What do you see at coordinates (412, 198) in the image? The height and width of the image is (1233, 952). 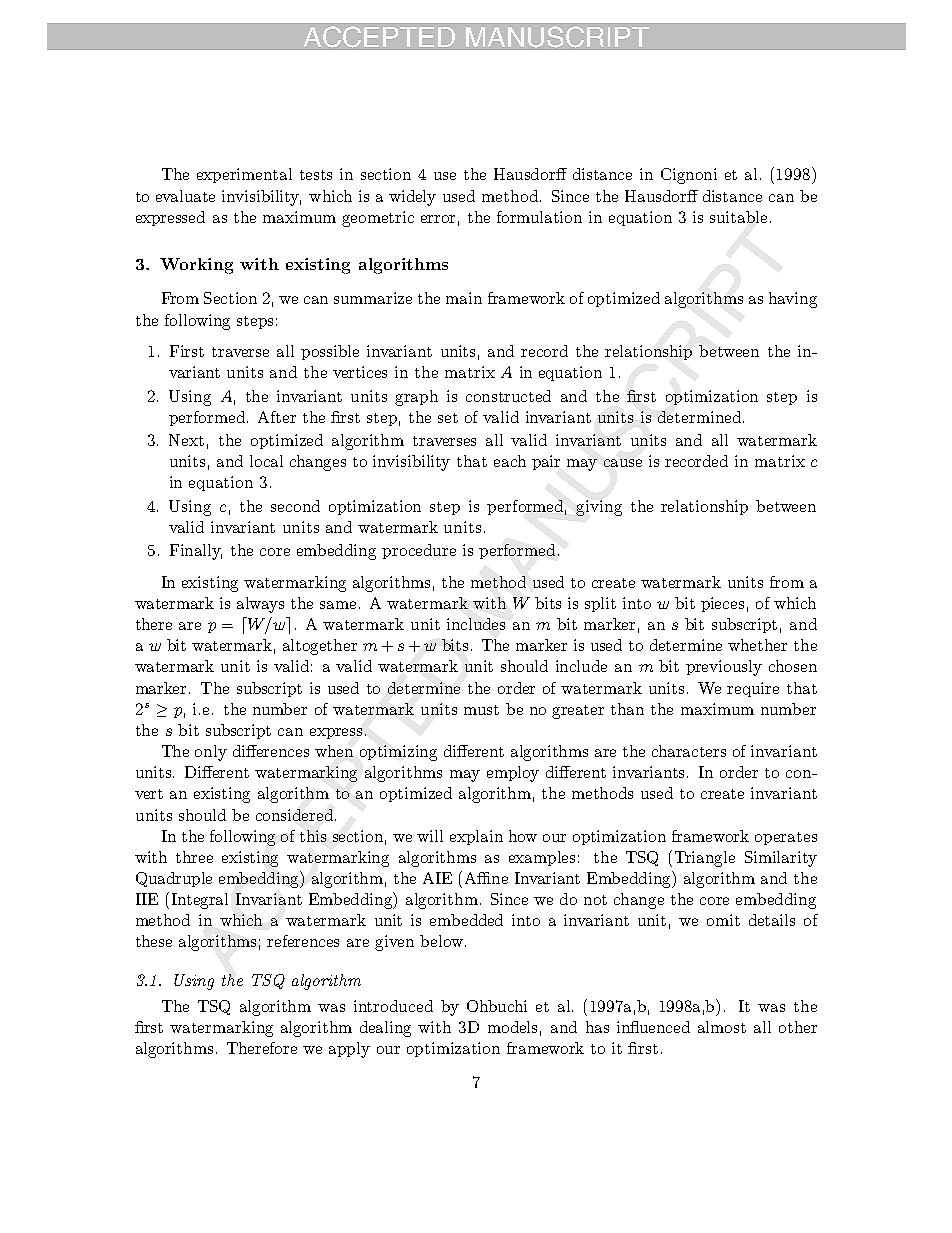 I see `widely` at bounding box center [412, 198].
